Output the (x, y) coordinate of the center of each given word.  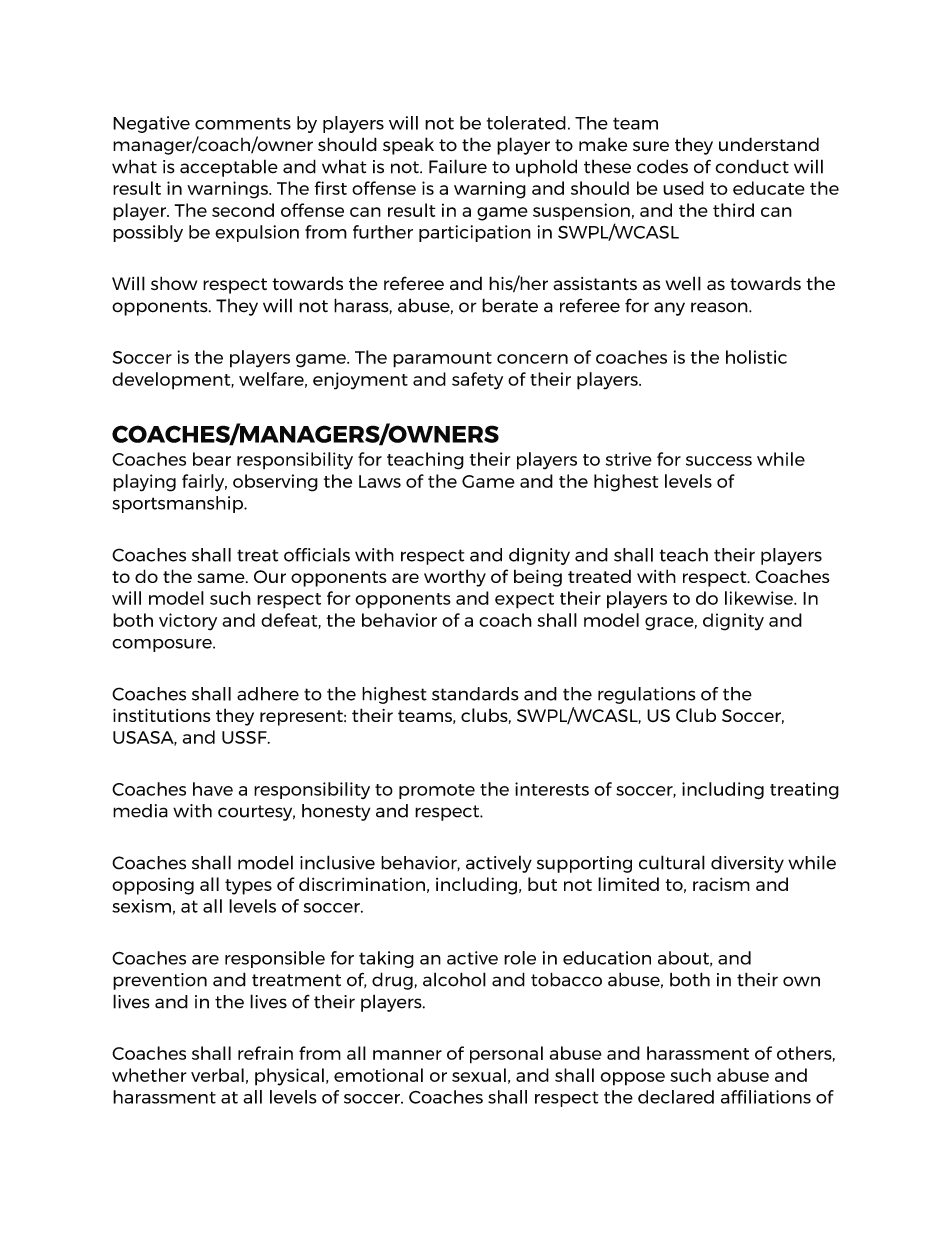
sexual (479, 1075)
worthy (455, 578)
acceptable (229, 168)
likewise (760, 598)
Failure (458, 166)
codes (662, 166)
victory (188, 622)
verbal (217, 1075)
